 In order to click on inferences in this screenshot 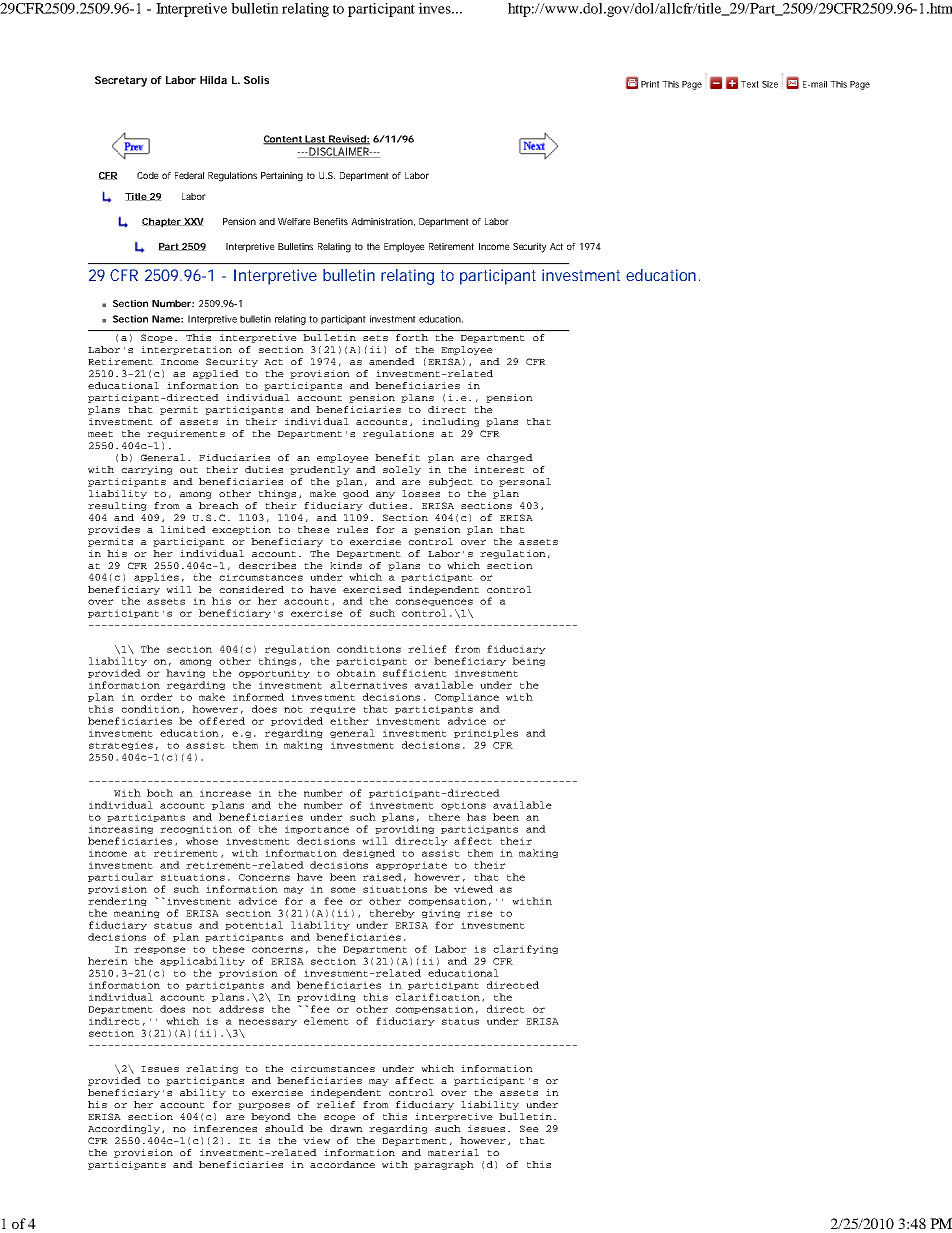, I will do `click(225, 1128)`.
